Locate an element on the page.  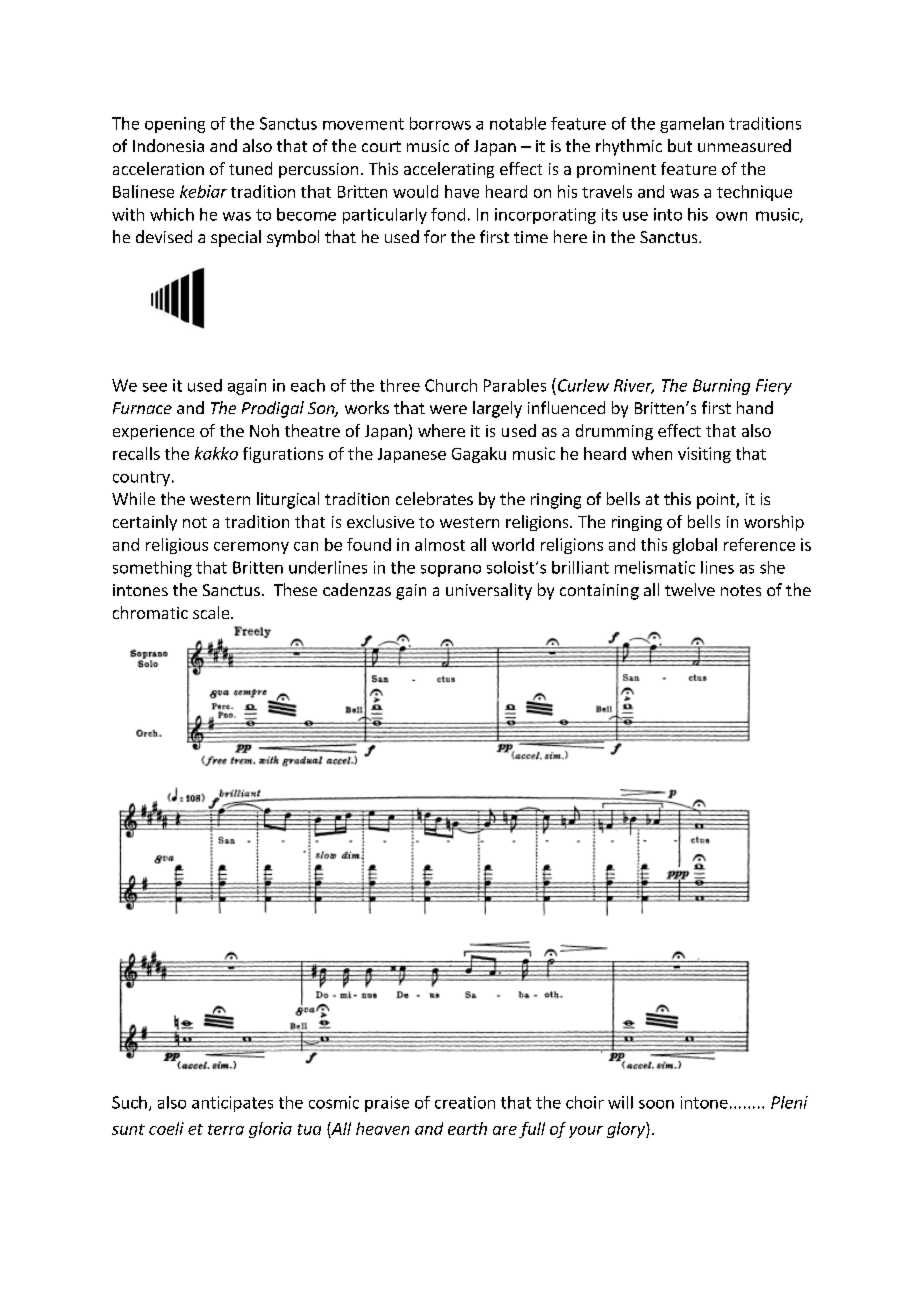
universality is located at coordinates (489, 591).
